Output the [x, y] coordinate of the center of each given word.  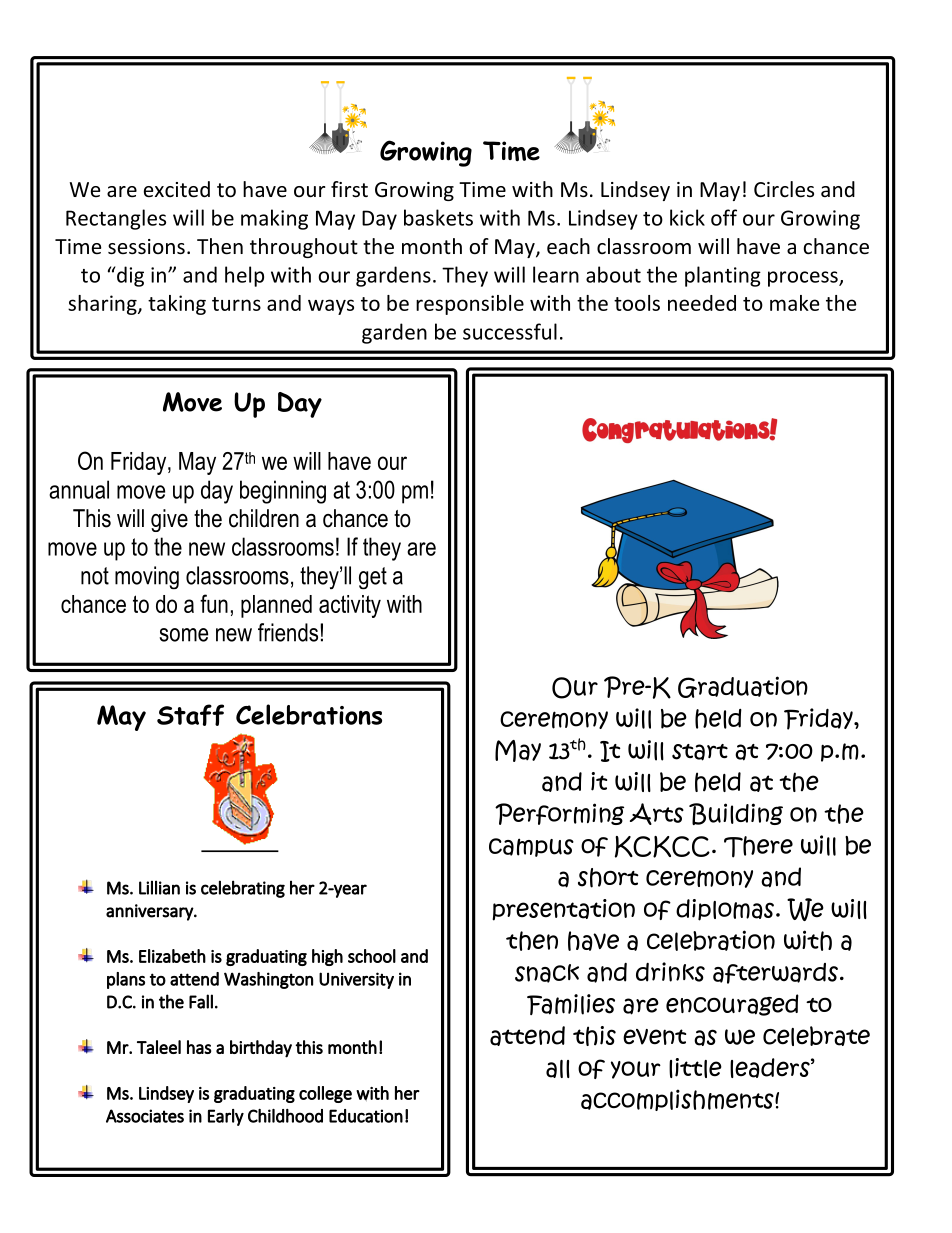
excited [177, 189]
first [349, 189]
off [724, 217]
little [695, 1068]
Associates [145, 1116]
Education [366, 1116]
